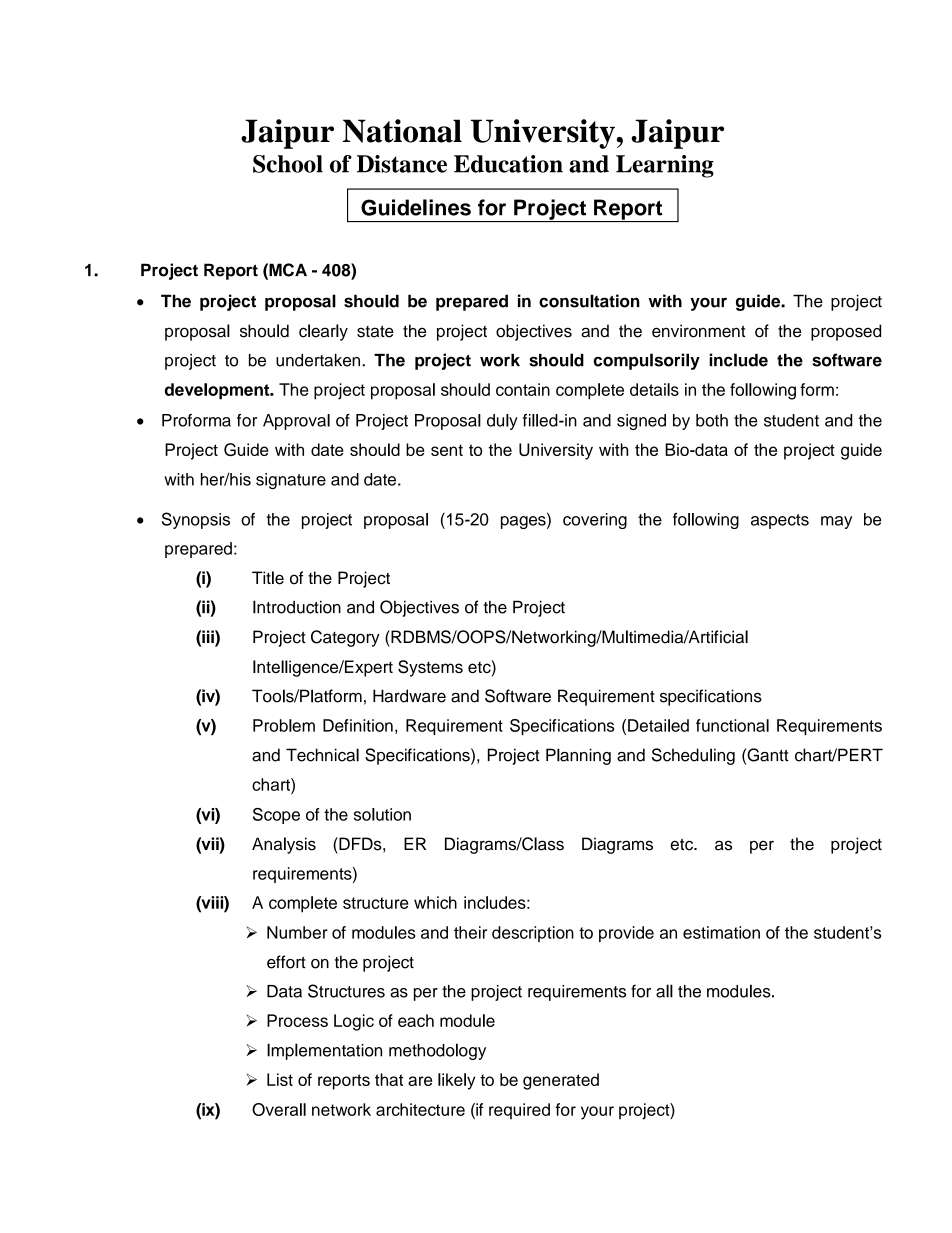 This page has height=1233, width=952. What do you see at coordinates (698, 331) in the page?
I see `environment` at bounding box center [698, 331].
